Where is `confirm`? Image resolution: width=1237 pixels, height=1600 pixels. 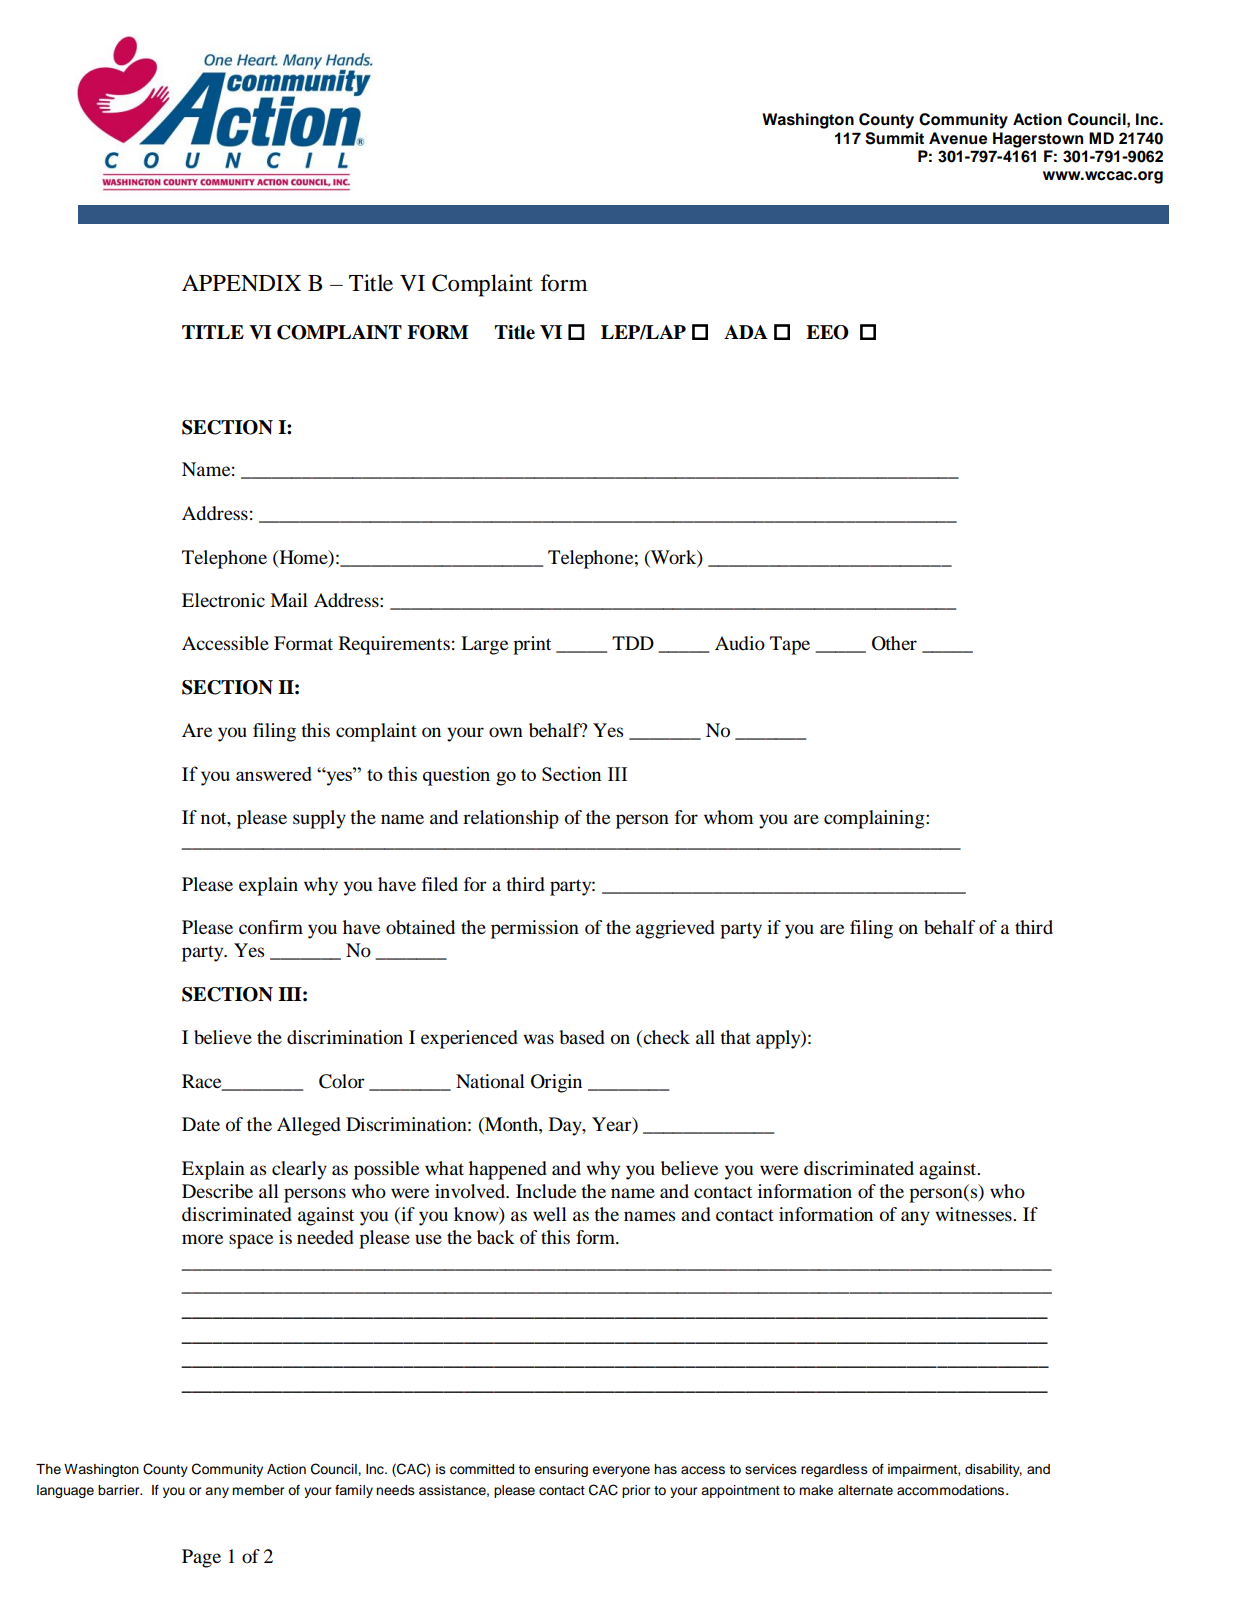 confirm is located at coordinates (271, 927).
